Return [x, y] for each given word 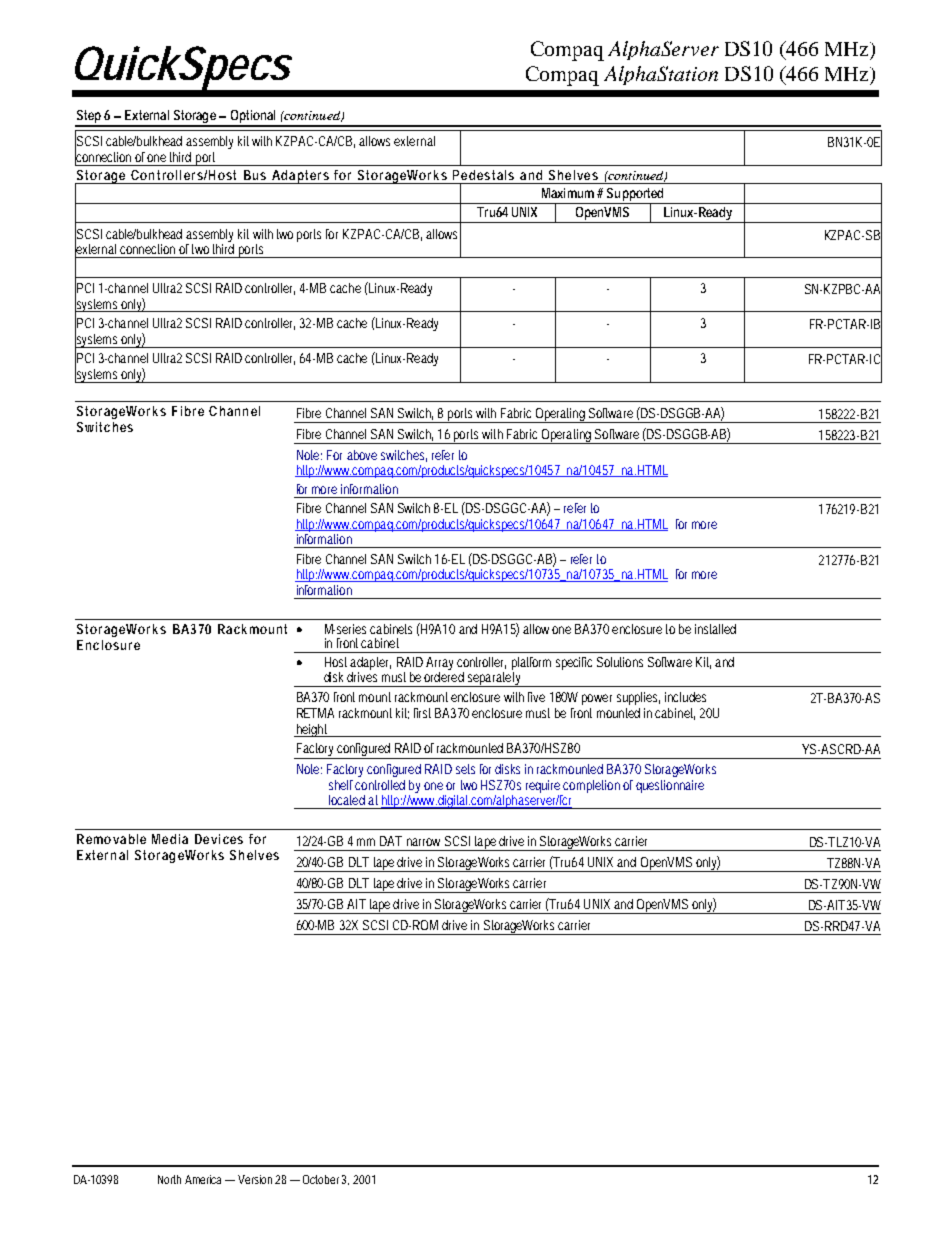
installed [715, 629]
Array [439, 665]
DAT [391, 841]
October [321, 1179]
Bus [255, 175]
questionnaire [670, 786]
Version [255, 1179]
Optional [252, 118]
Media [170, 839]
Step [88, 118]
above [362, 455]
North [169, 1179]
